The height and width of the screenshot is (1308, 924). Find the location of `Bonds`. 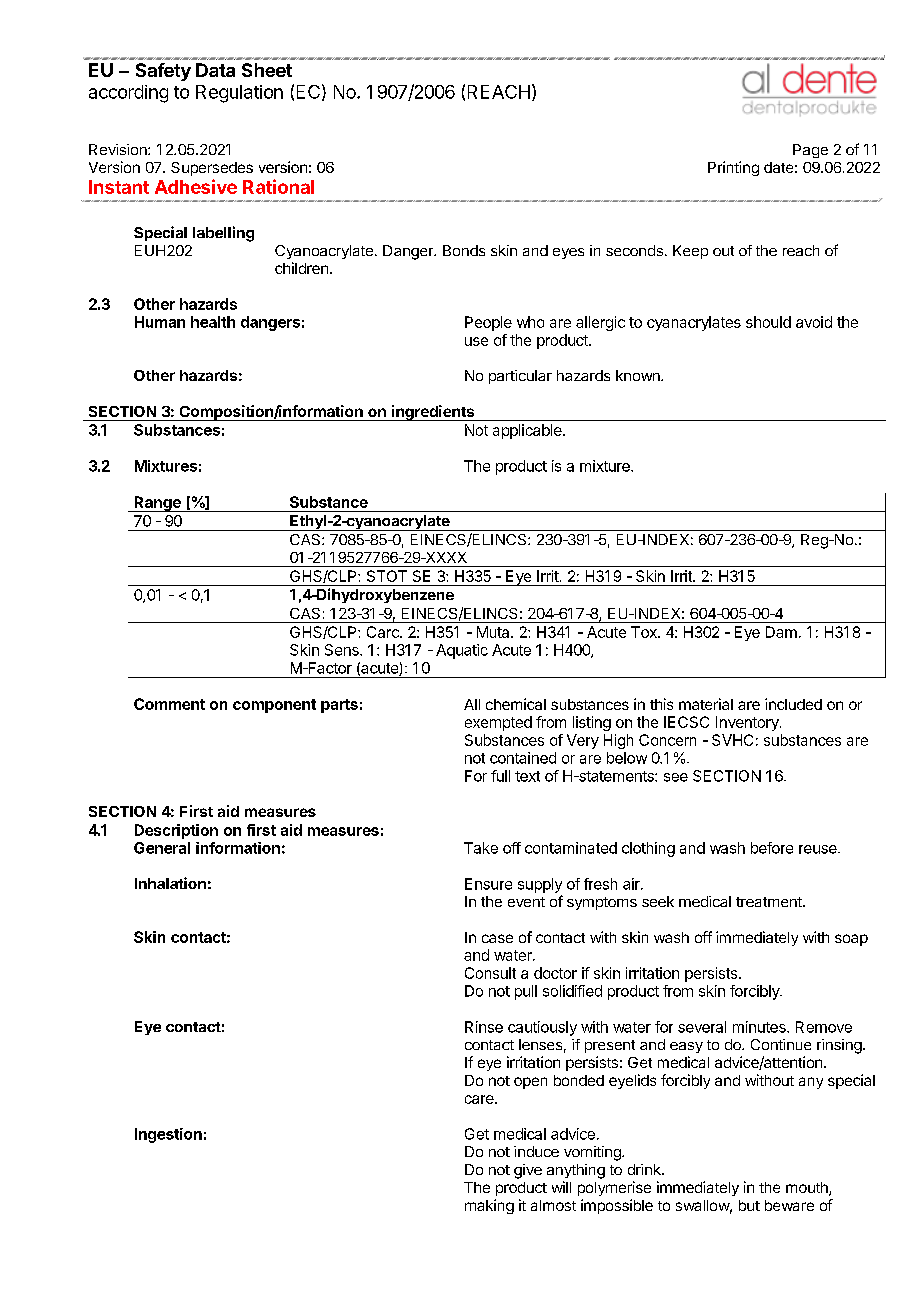

Bonds is located at coordinates (464, 250).
